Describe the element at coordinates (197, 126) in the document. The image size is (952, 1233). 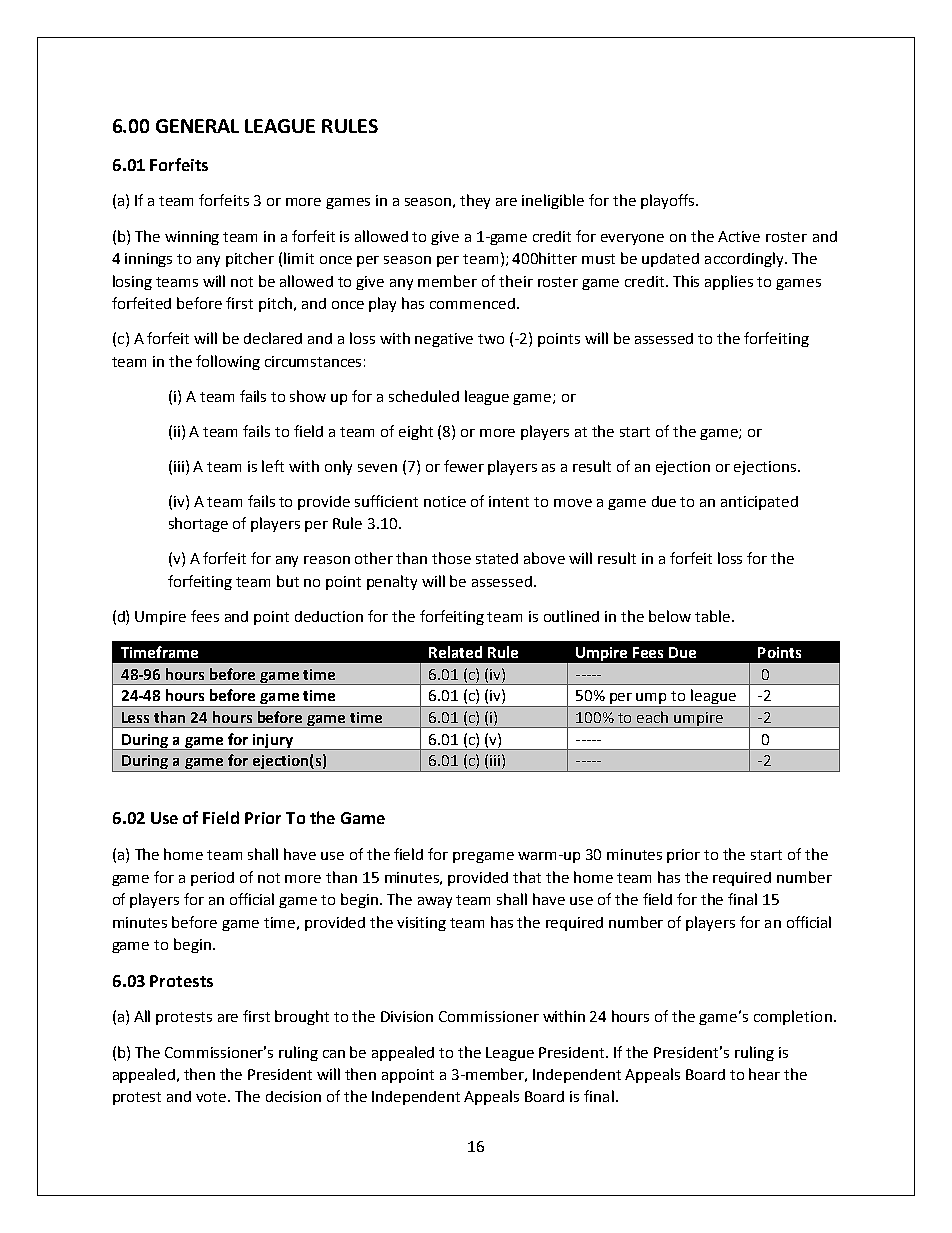
I see `GENERAL` at that location.
